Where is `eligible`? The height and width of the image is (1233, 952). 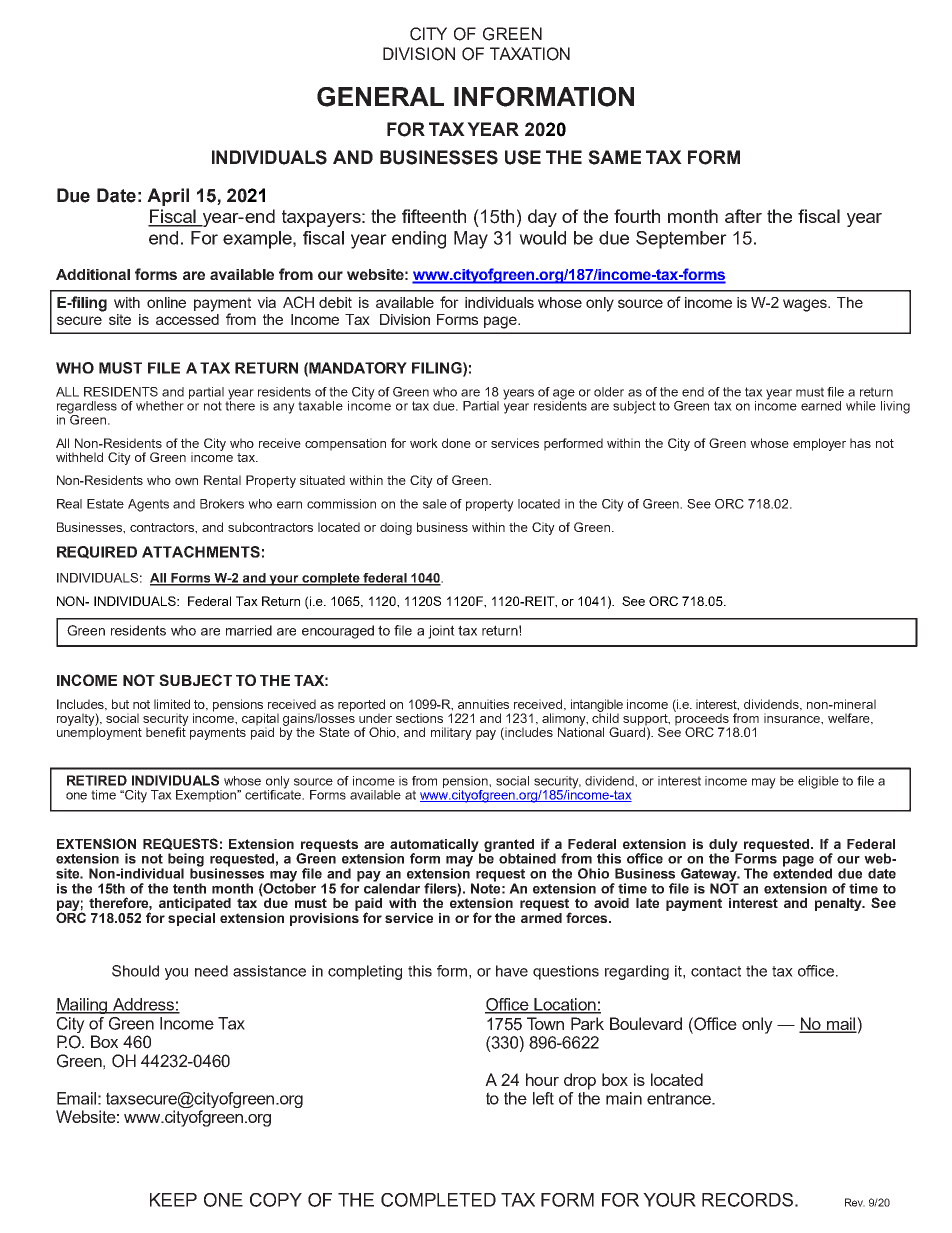 eligible is located at coordinates (818, 782).
